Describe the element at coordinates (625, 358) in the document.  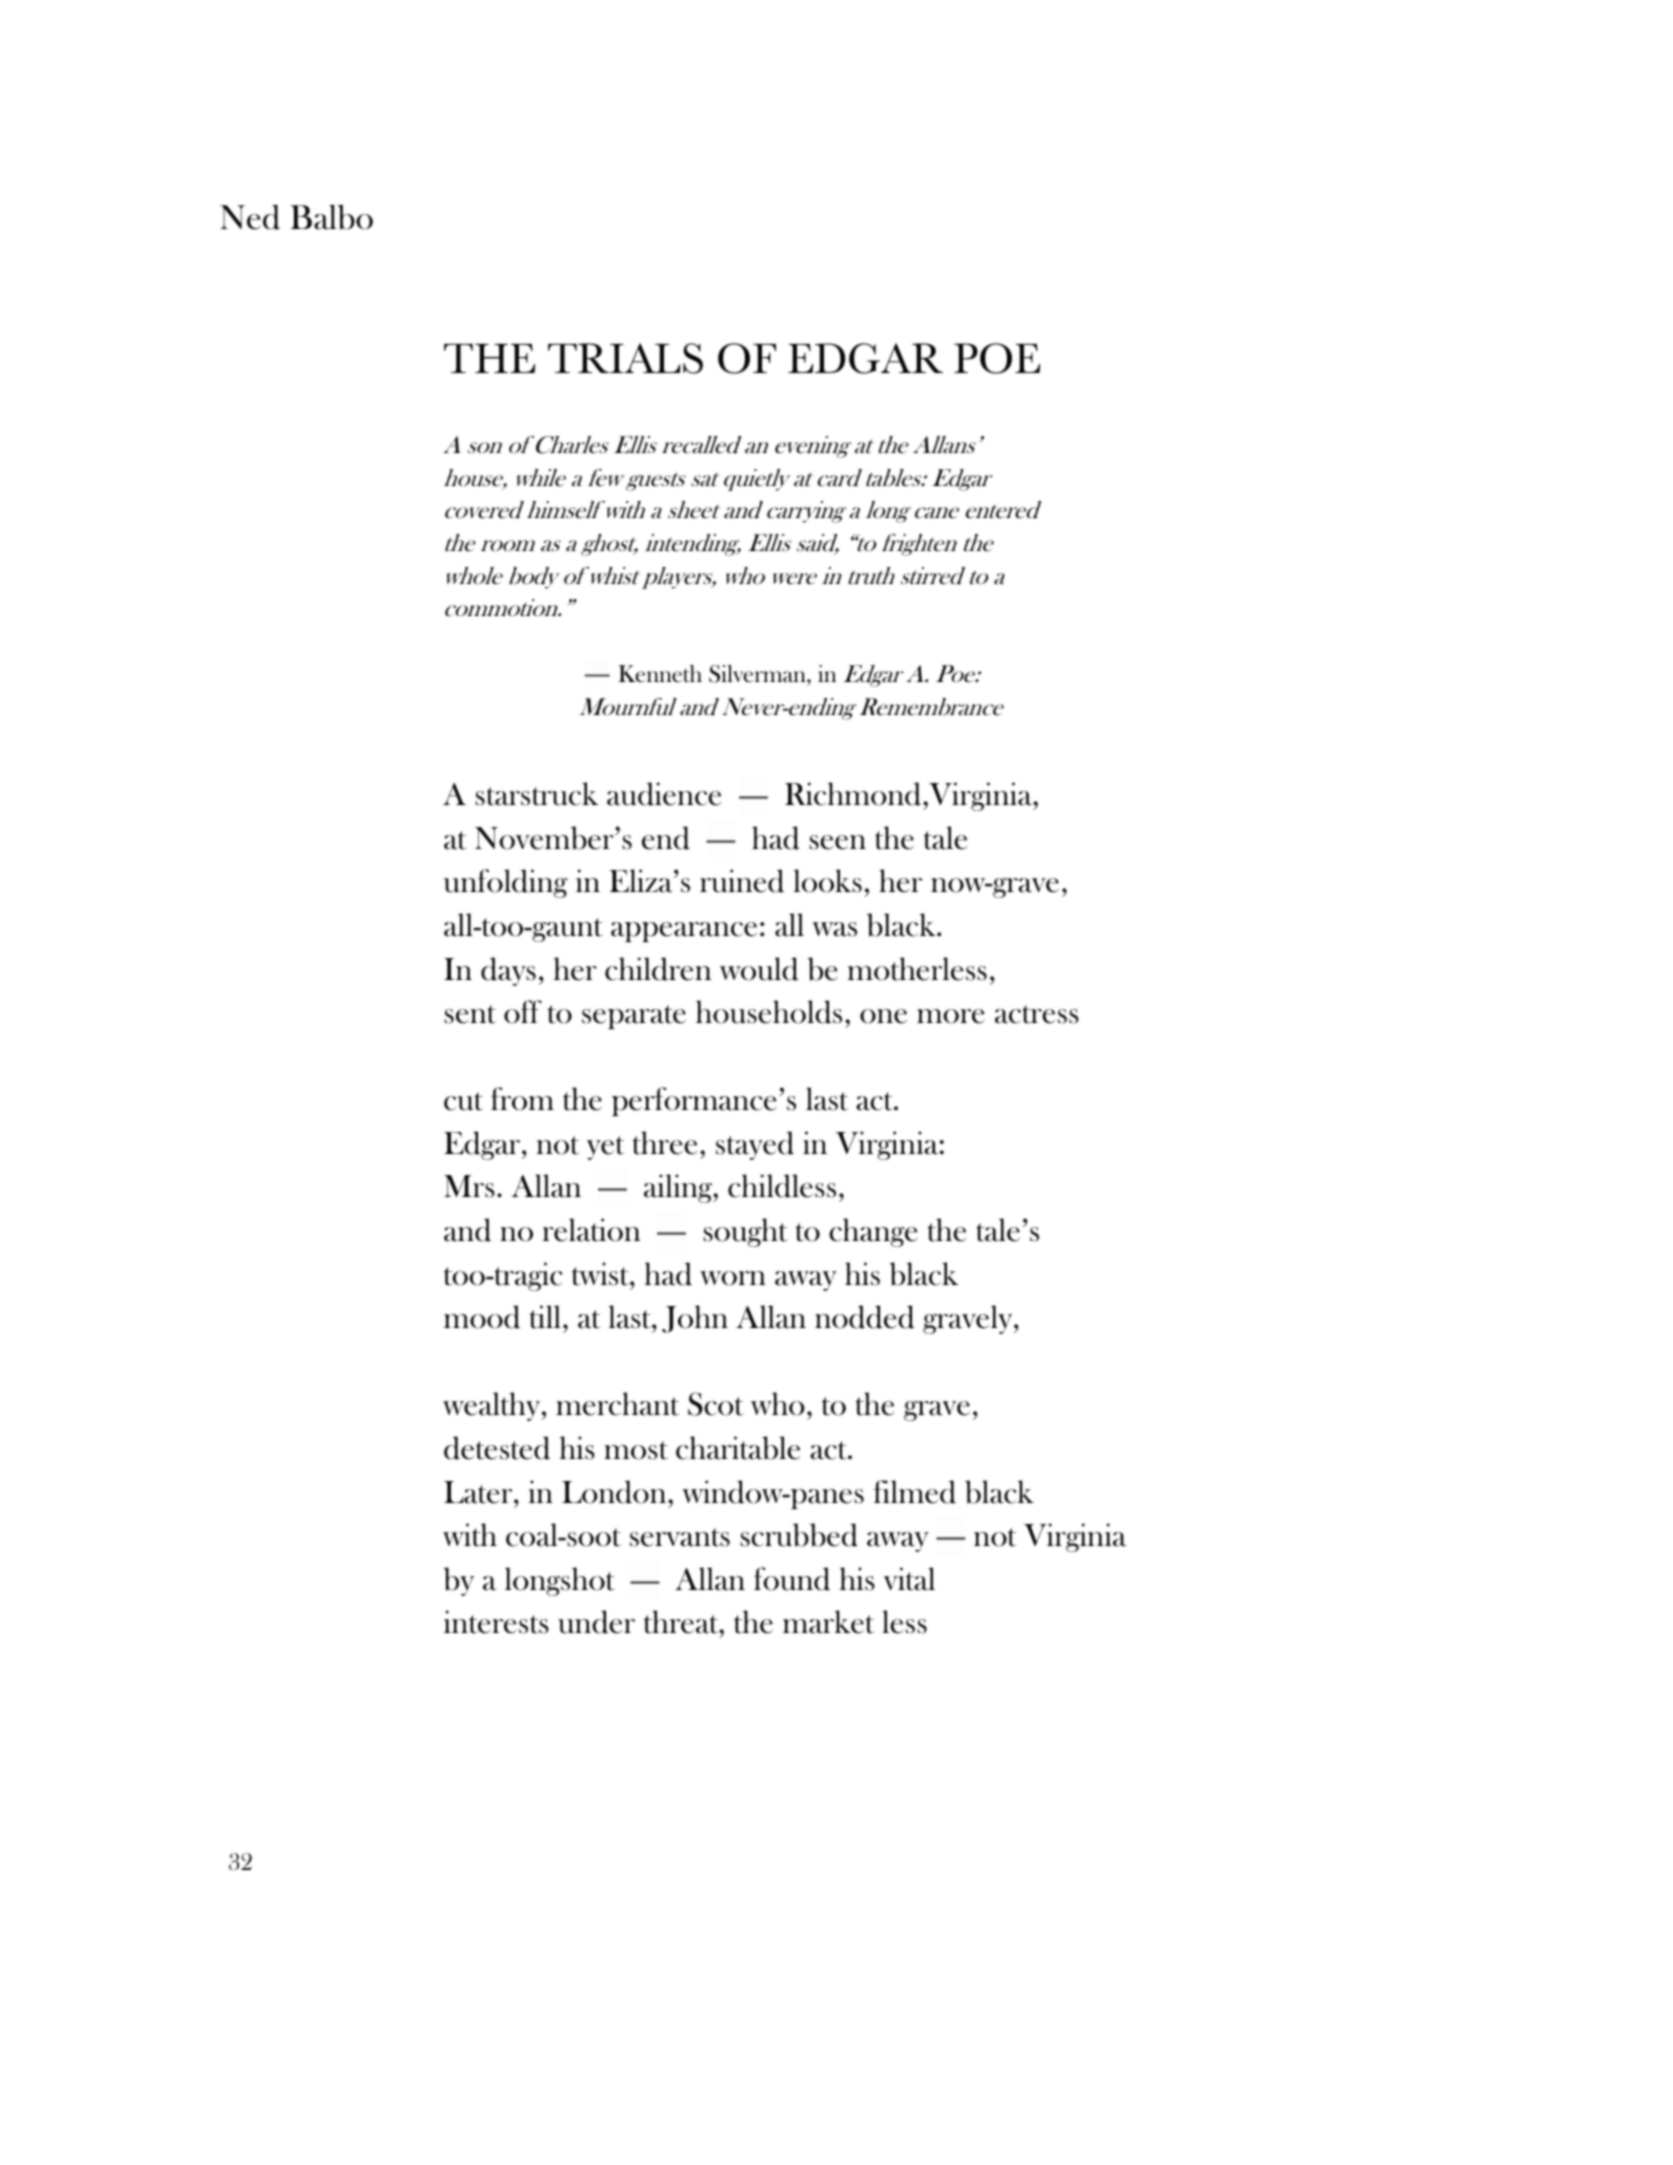
I see `TRIALS` at that location.
